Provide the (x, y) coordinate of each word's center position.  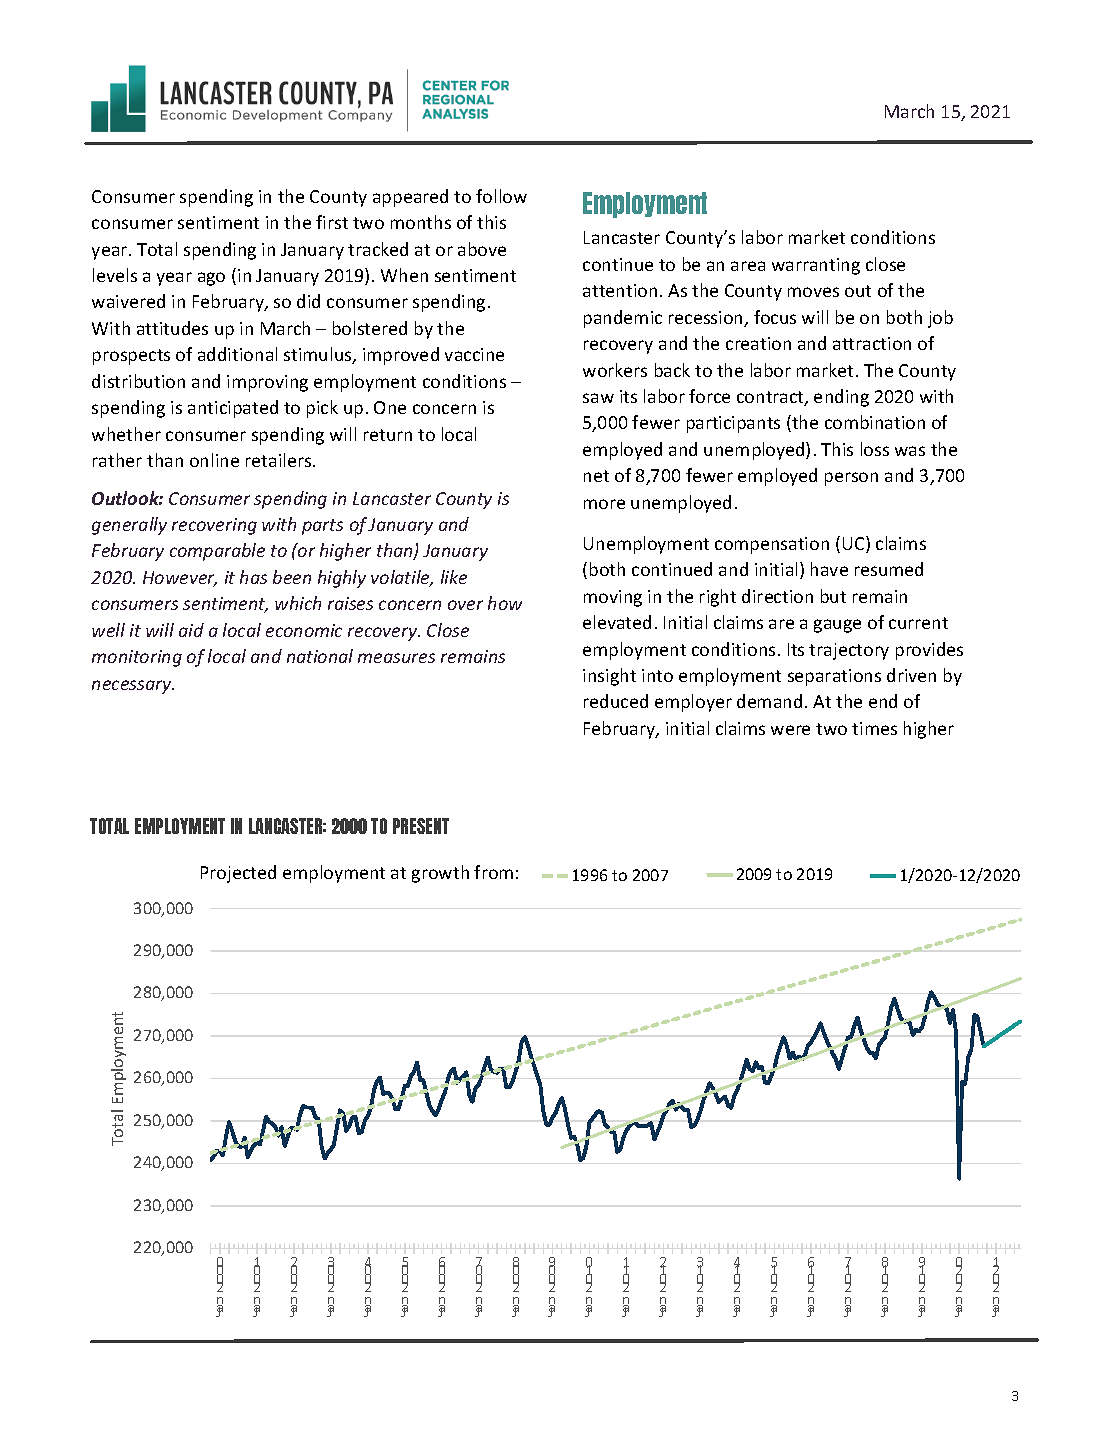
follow (501, 196)
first (332, 222)
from (493, 872)
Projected (238, 874)
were (790, 730)
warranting (816, 266)
